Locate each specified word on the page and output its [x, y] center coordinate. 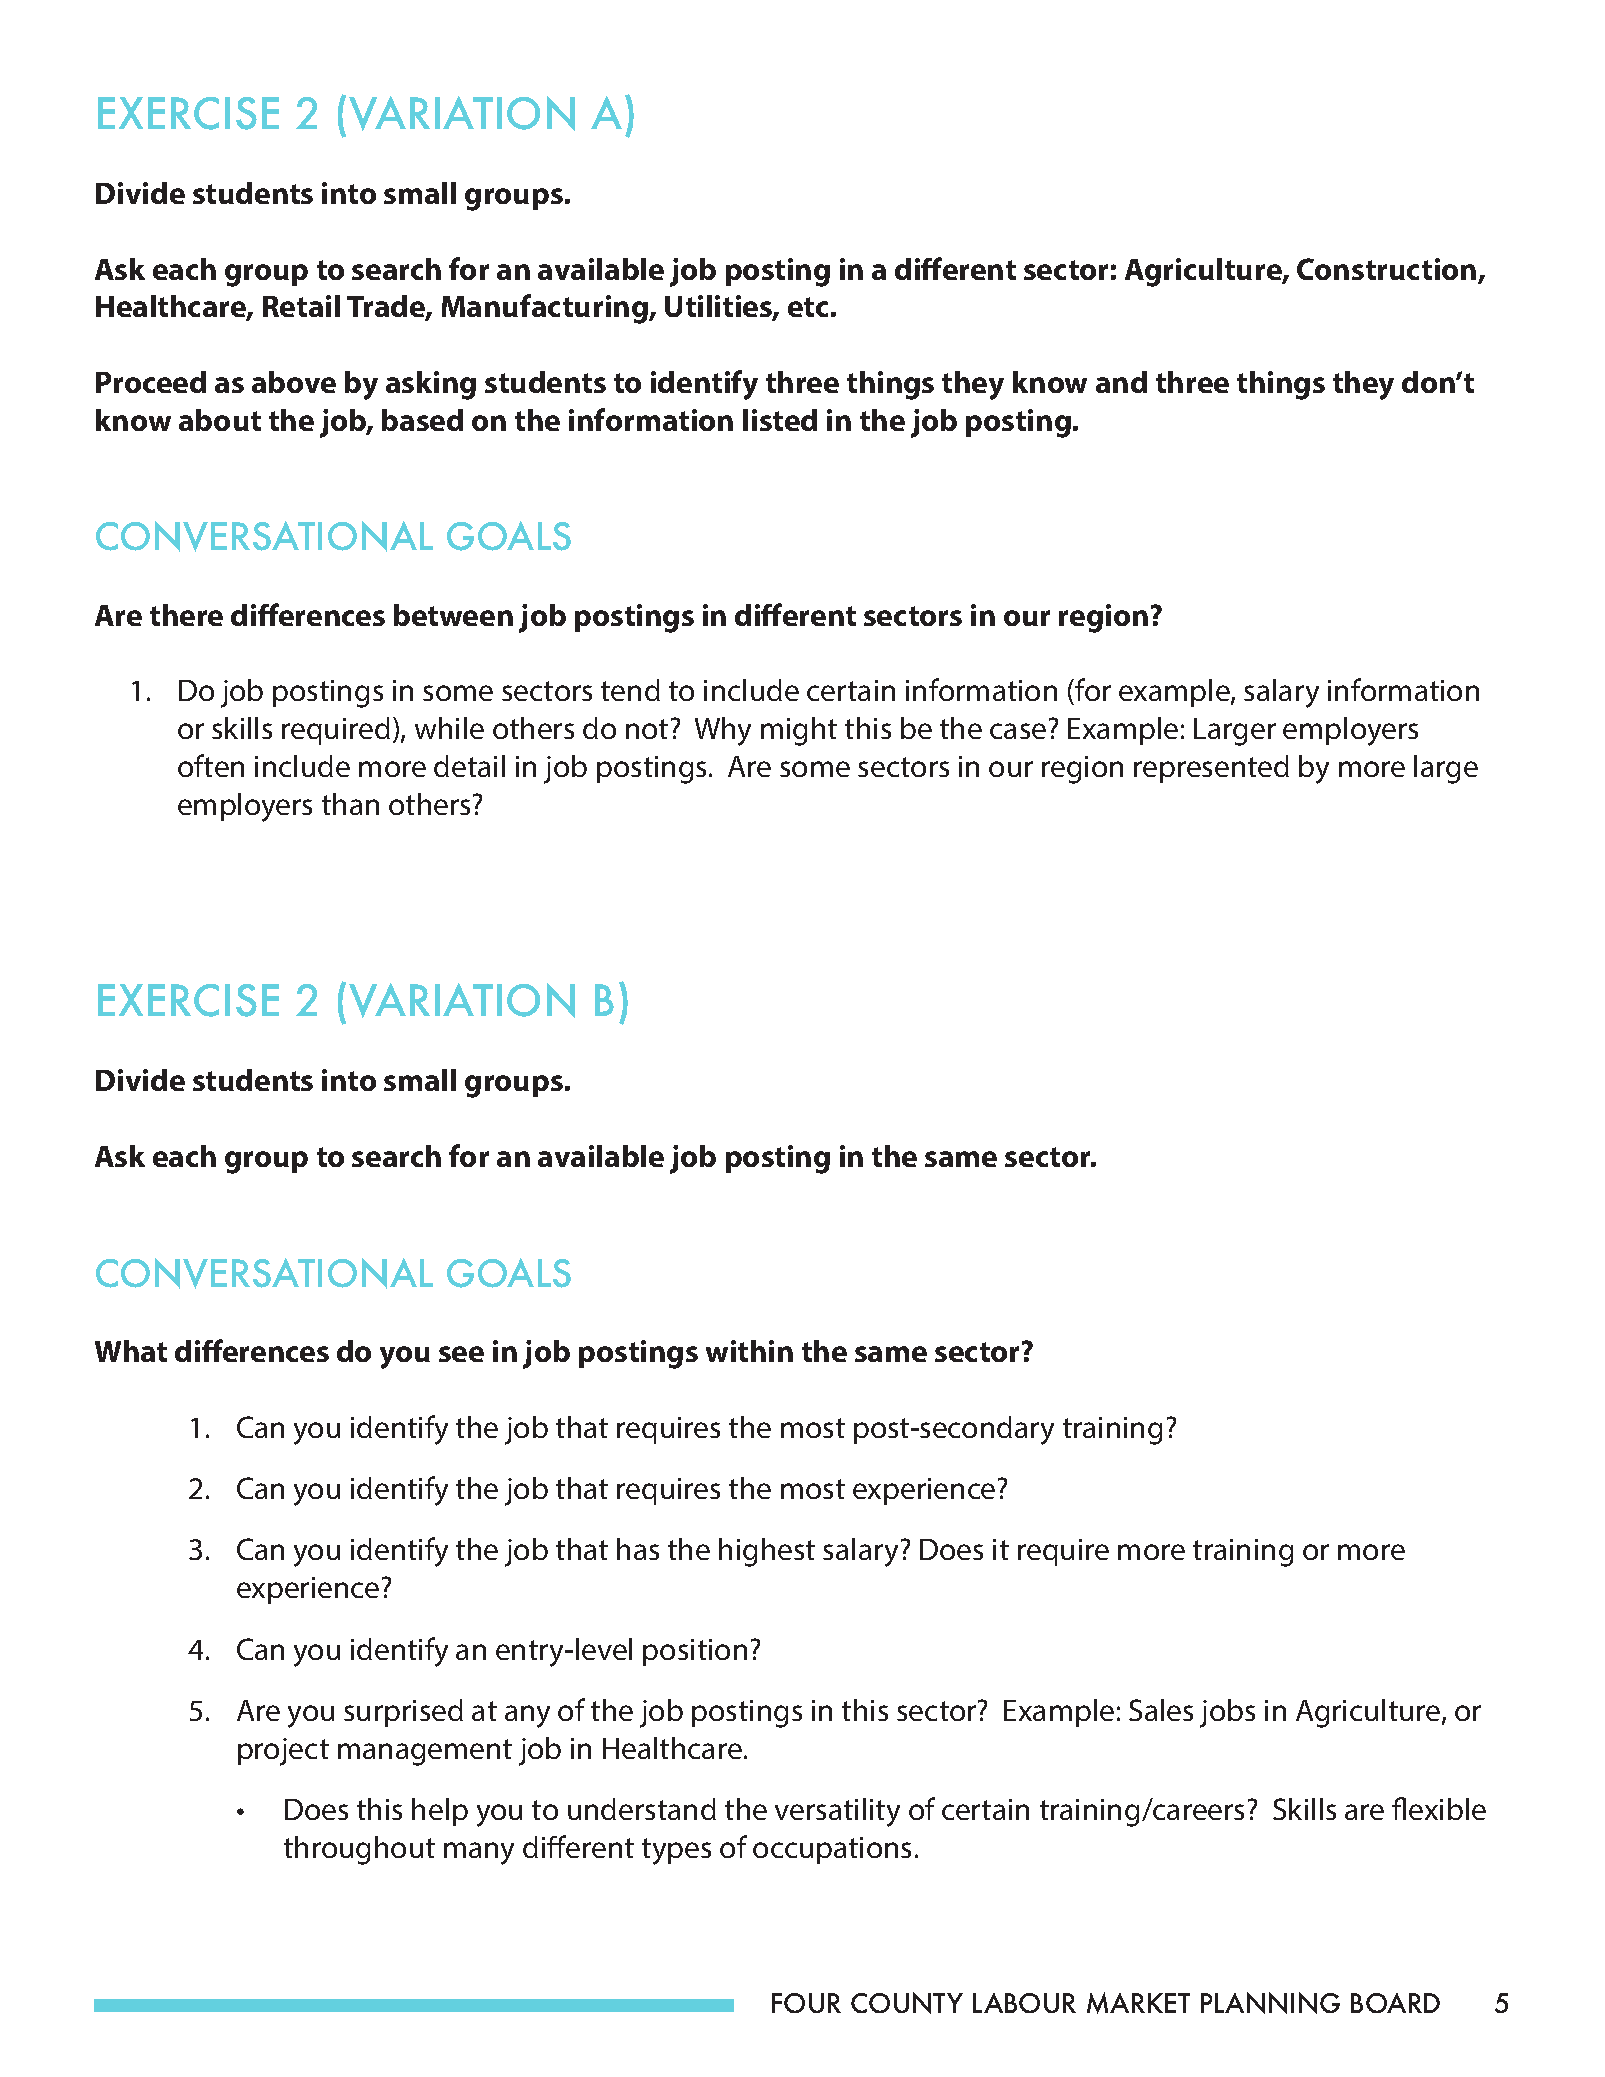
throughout [359, 1850]
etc [808, 307]
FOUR [806, 2003]
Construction [1388, 270]
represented [1211, 769]
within [749, 1351]
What [131, 1351]
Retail [301, 306]
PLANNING [1270, 2003]
